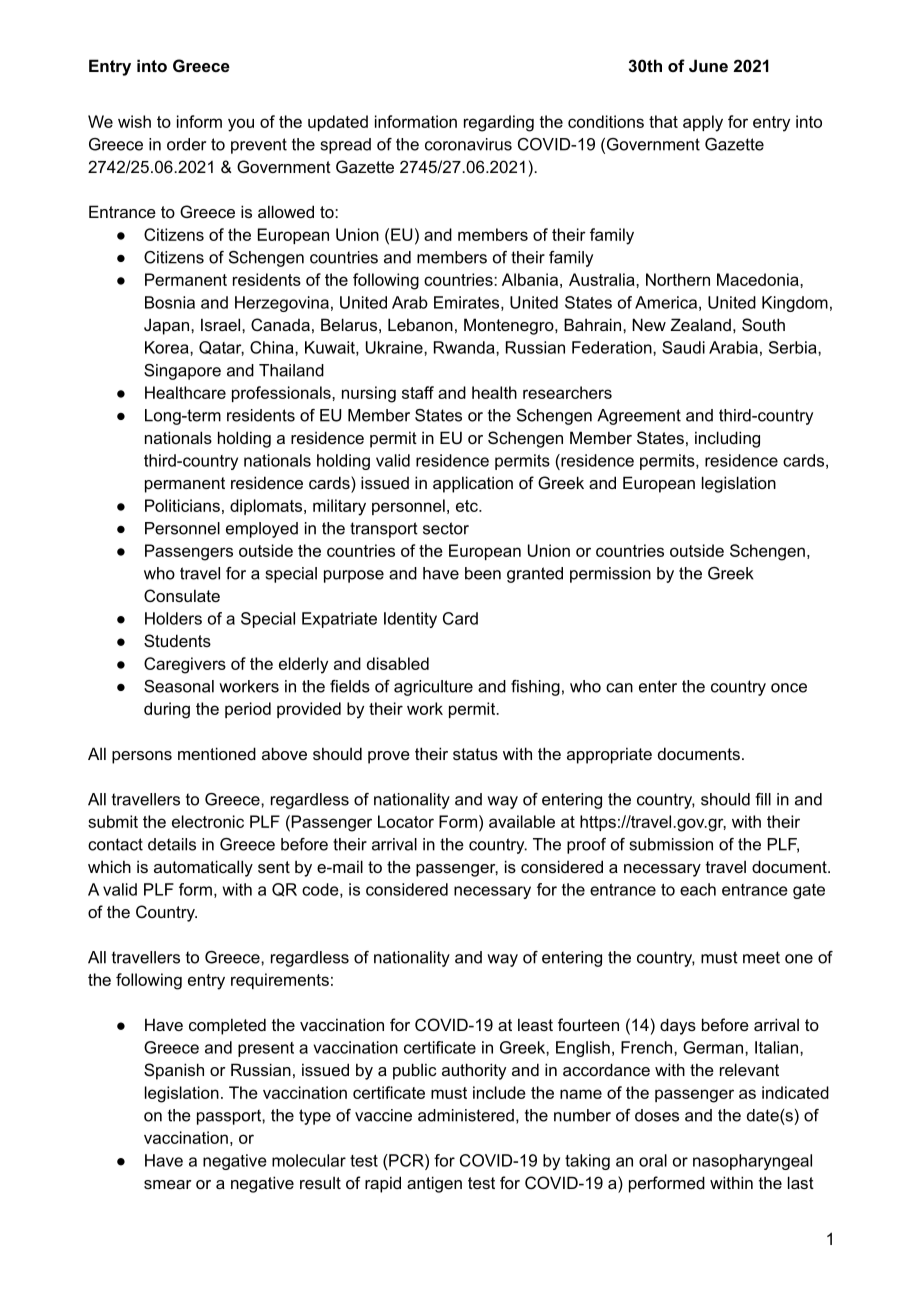 The image size is (924, 1307). What do you see at coordinates (789, 688) in the screenshot?
I see `once` at bounding box center [789, 688].
